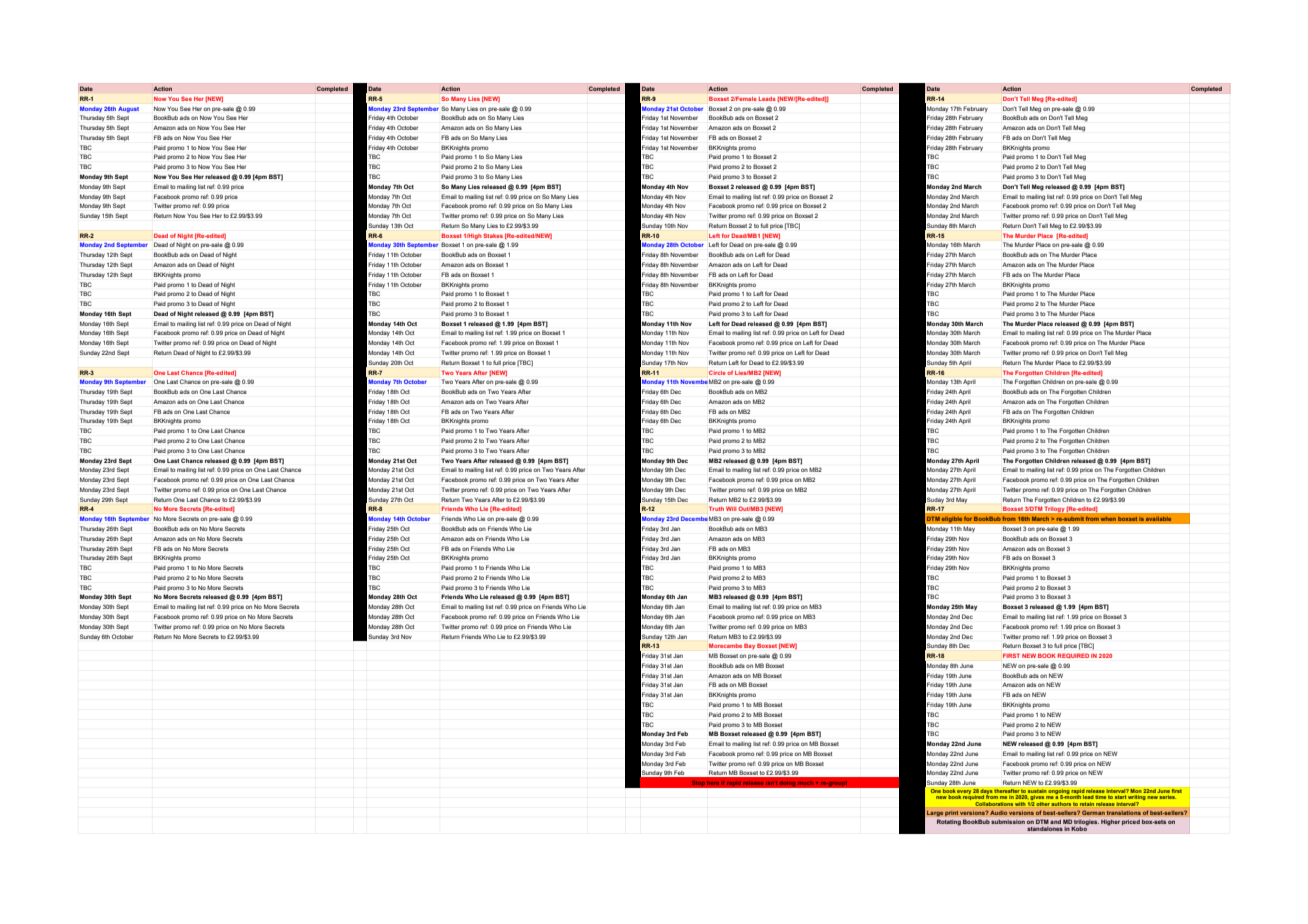 The image size is (1308, 924). Describe the element at coordinates (1123, 812) in the screenshot. I see `translations` at that location.
